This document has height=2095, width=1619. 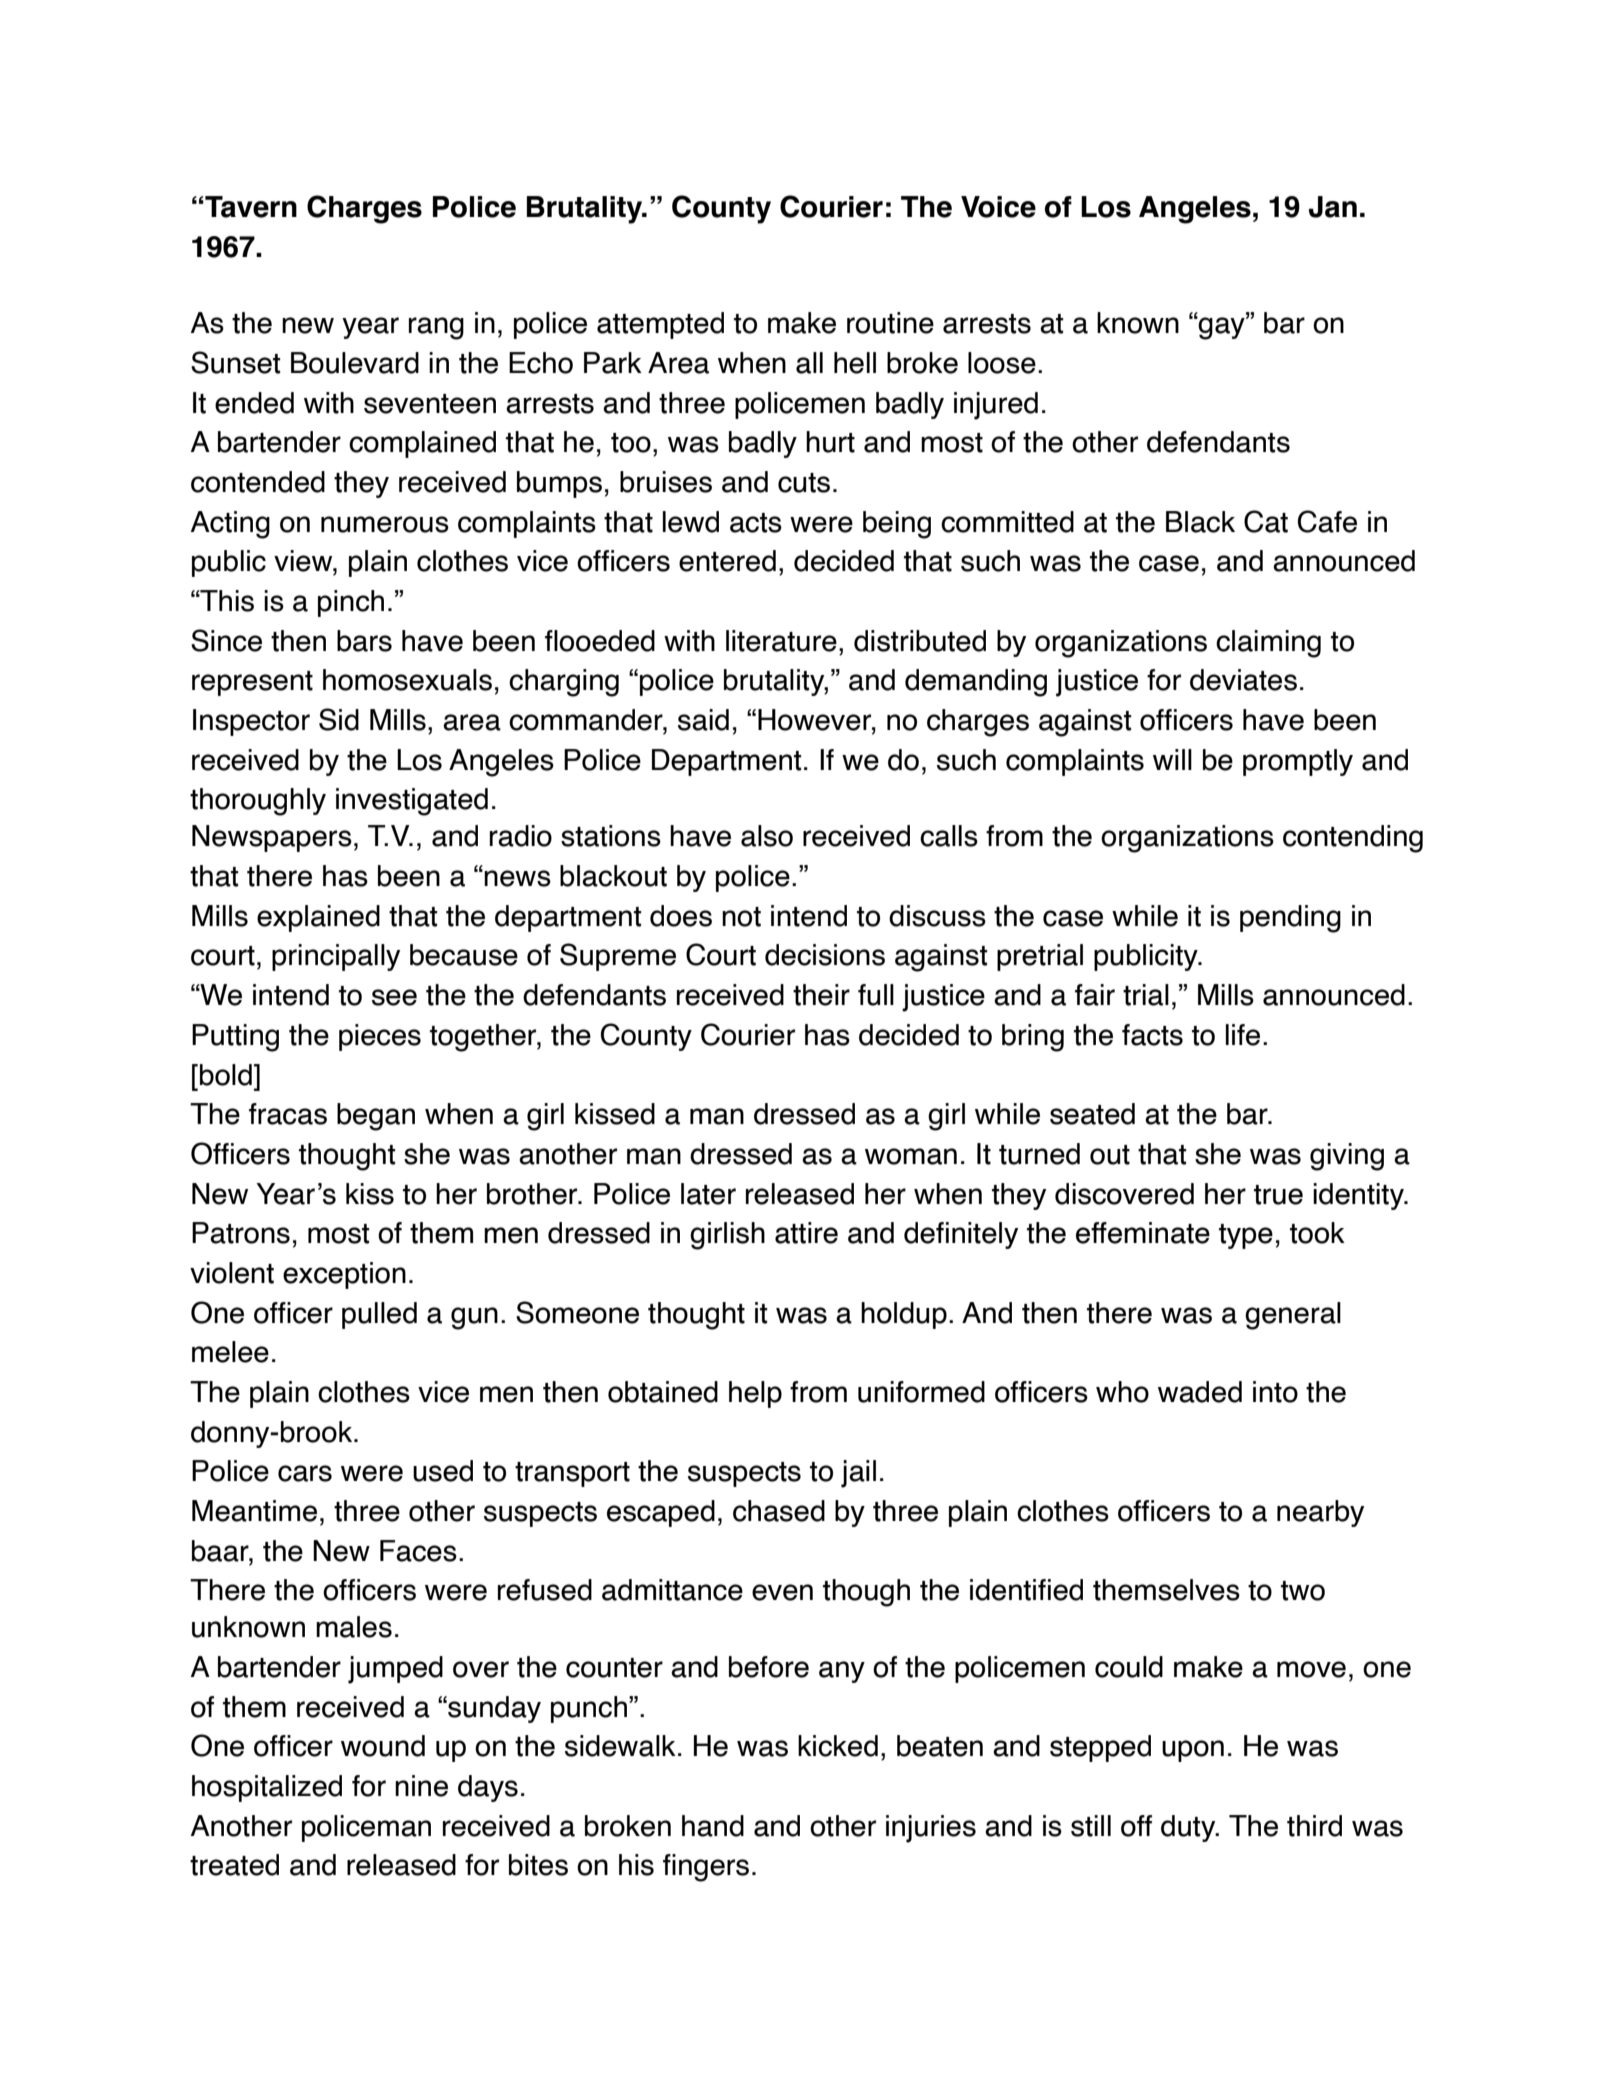 What do you see at coordinates (364, 641) in the document?
I see `bars` at bounding box center [364, 641].
